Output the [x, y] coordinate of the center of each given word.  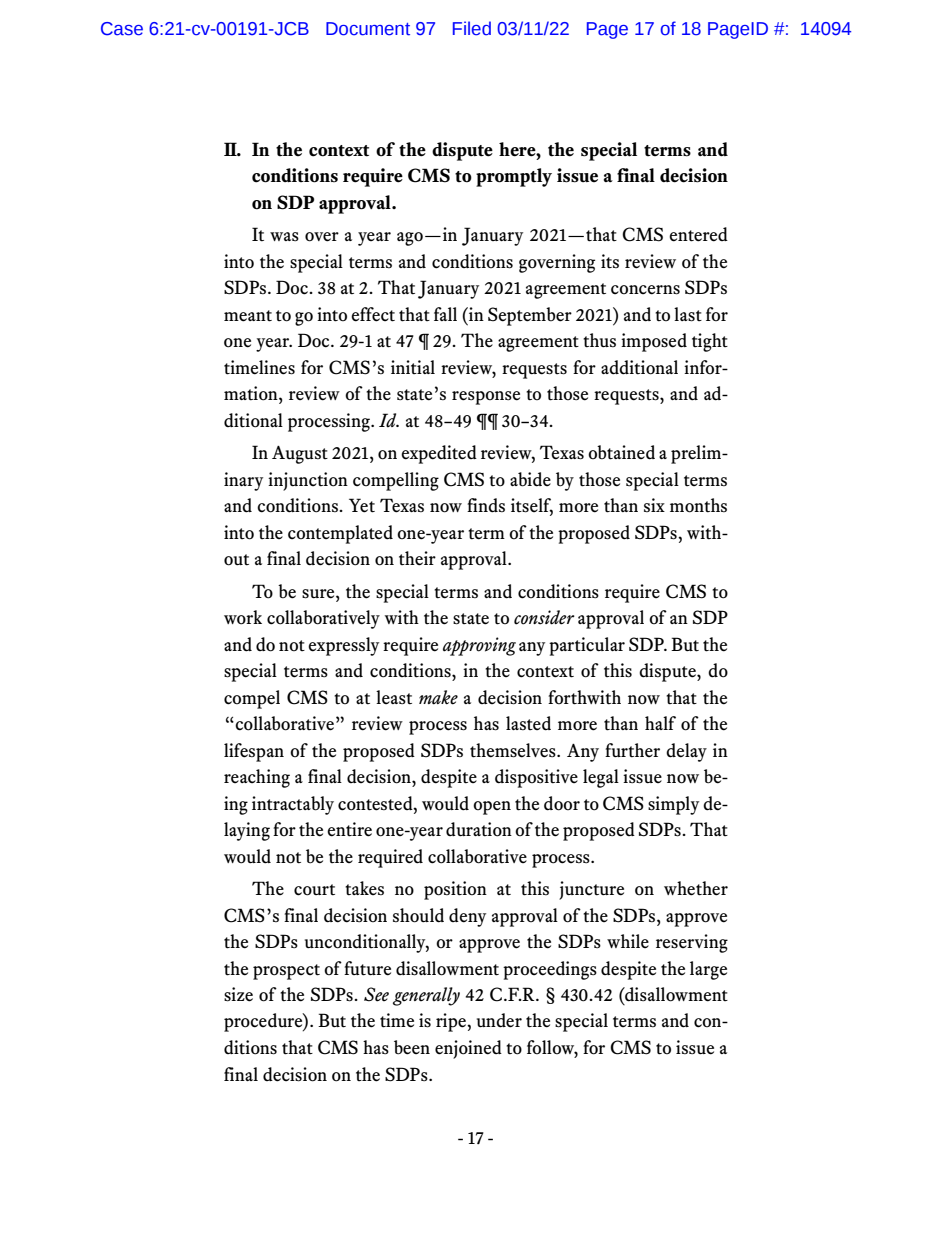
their [417, 558]
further [632, 750]
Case [122, 29]
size [238, 994]
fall [445, 314]
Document [368, 29]
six [654, 505]
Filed [472, 28]
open [492, 808]
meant [248, 316]
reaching [257, 778]
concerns [645, 290]
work [243, 617]
